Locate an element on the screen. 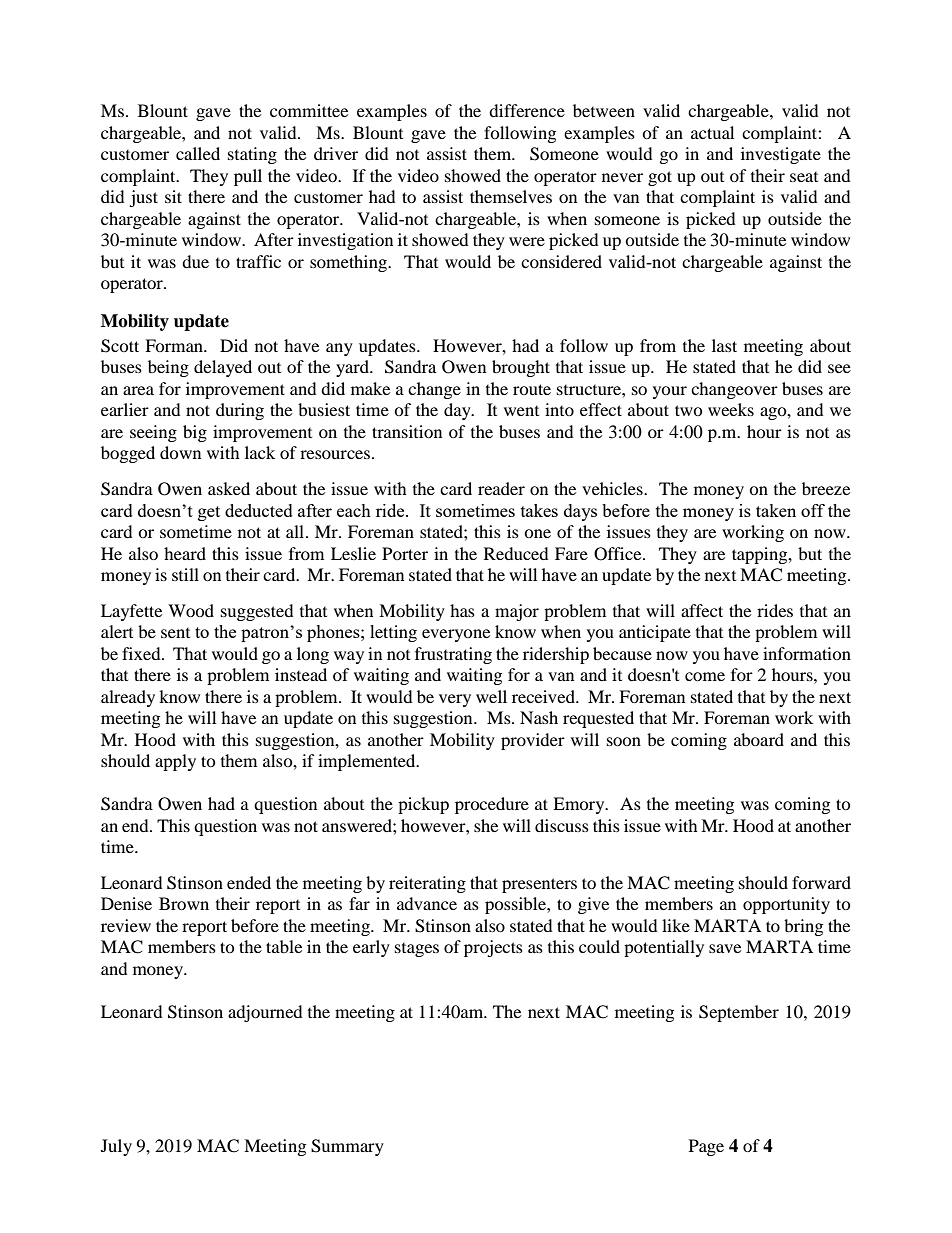 Image resolution: width=952 pixels, height=1233 pixels. July is located at coordinates (116, 1147).
